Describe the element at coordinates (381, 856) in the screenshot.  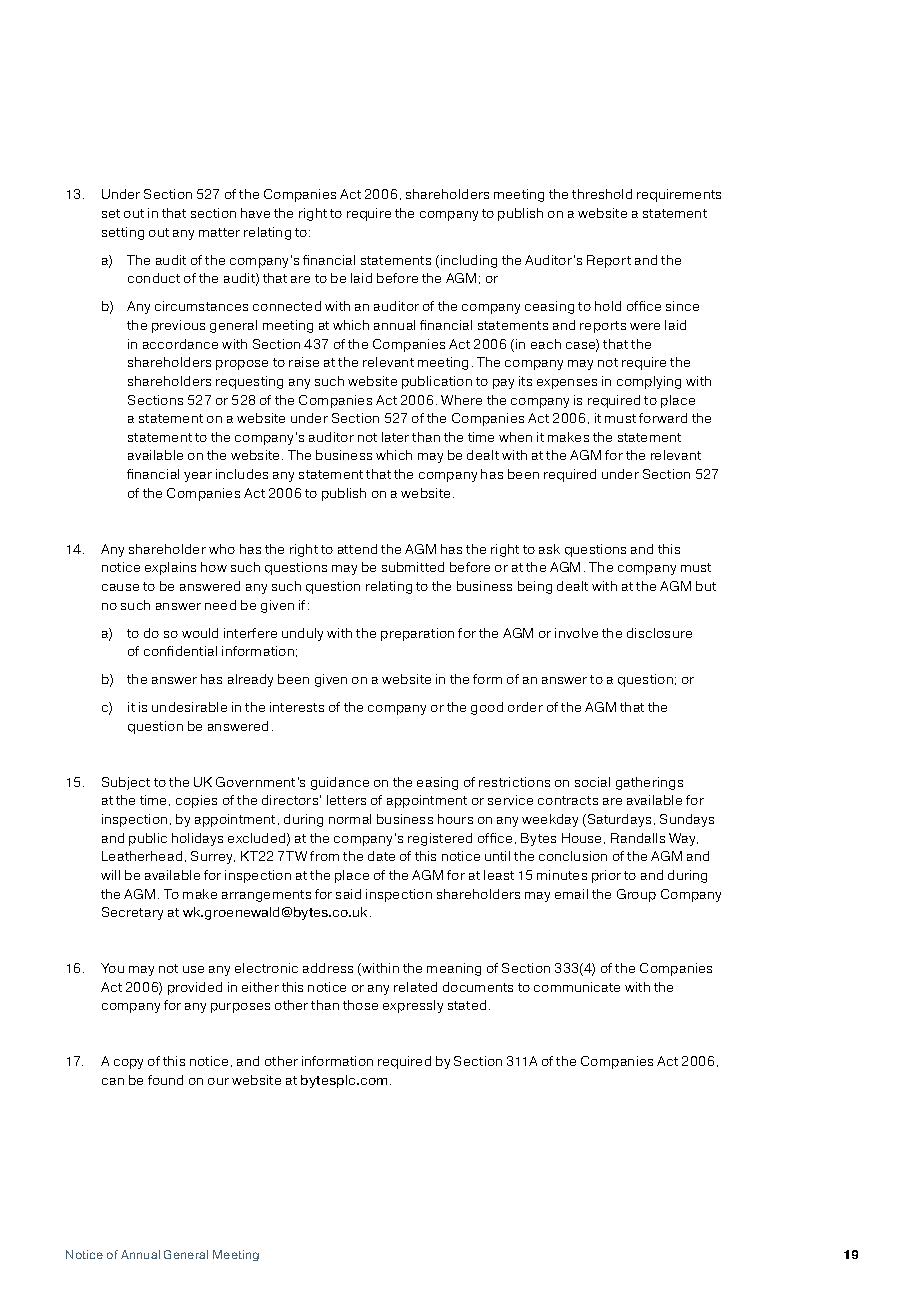
I see `date` at that location.
